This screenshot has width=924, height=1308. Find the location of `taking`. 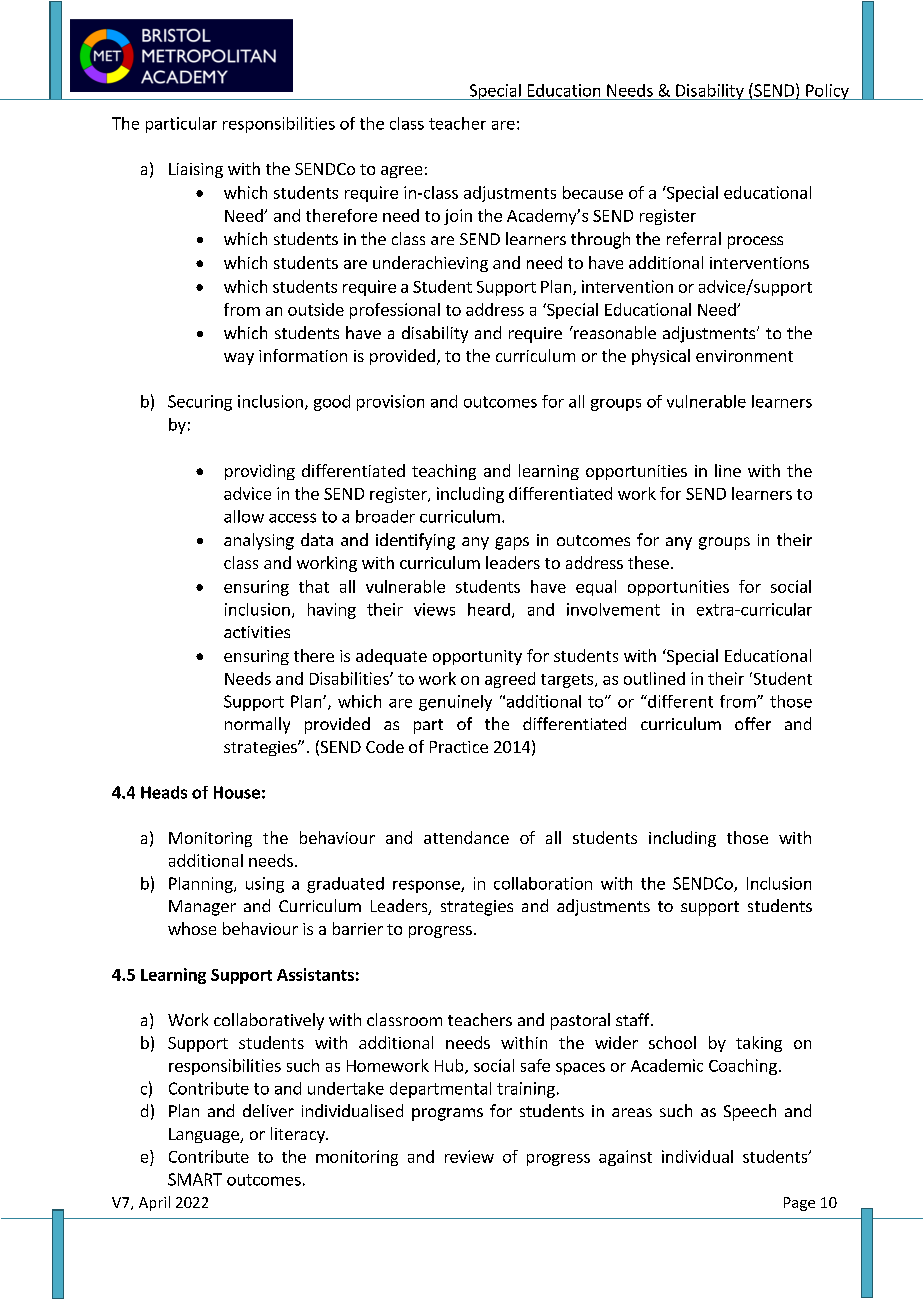

taking is located at coordinates (759, 1044).
